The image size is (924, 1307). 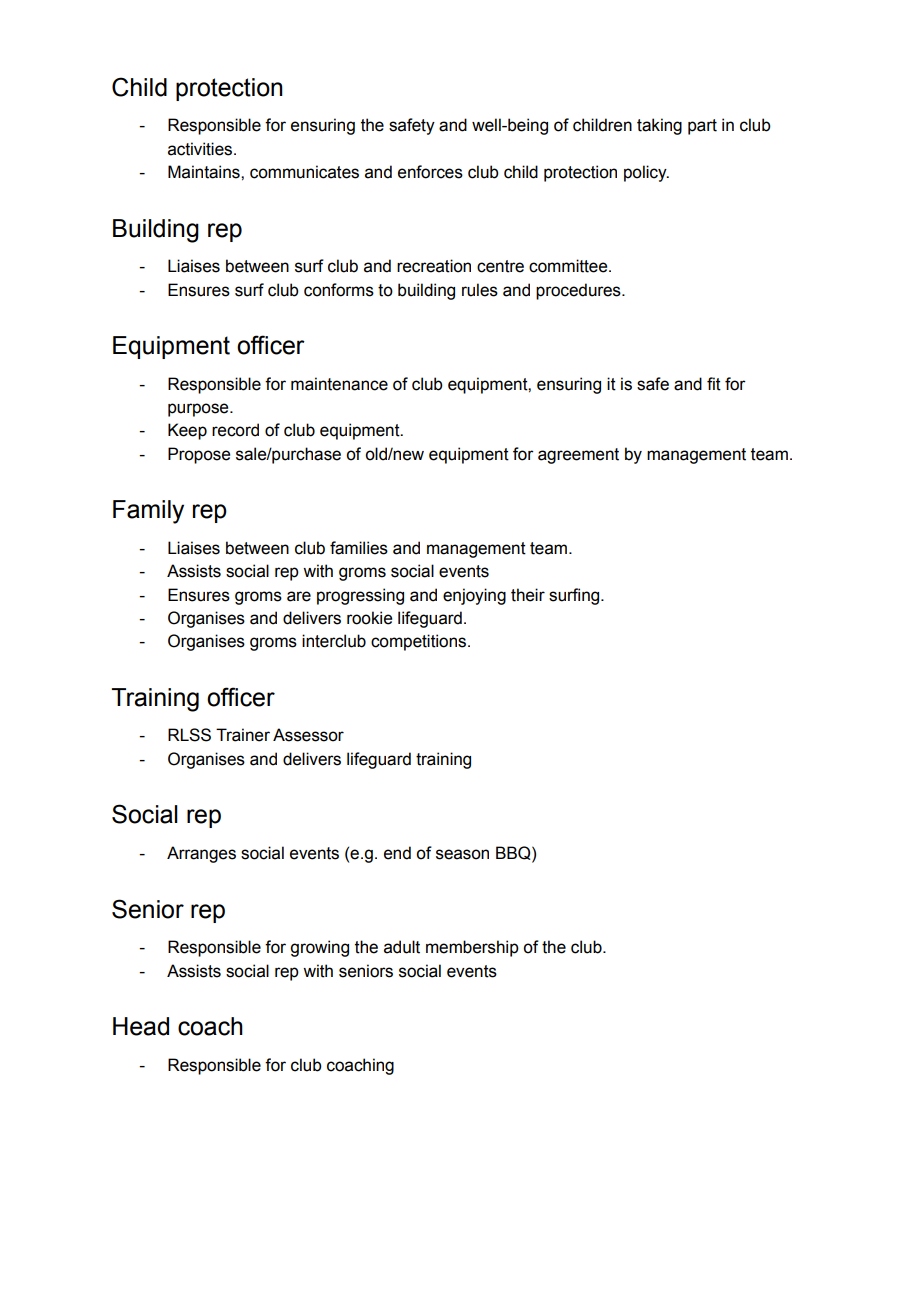 What do you see at coordinates (141, 1026) in the screenshot?
I see `Head` at bounding box center [141, 1026].
